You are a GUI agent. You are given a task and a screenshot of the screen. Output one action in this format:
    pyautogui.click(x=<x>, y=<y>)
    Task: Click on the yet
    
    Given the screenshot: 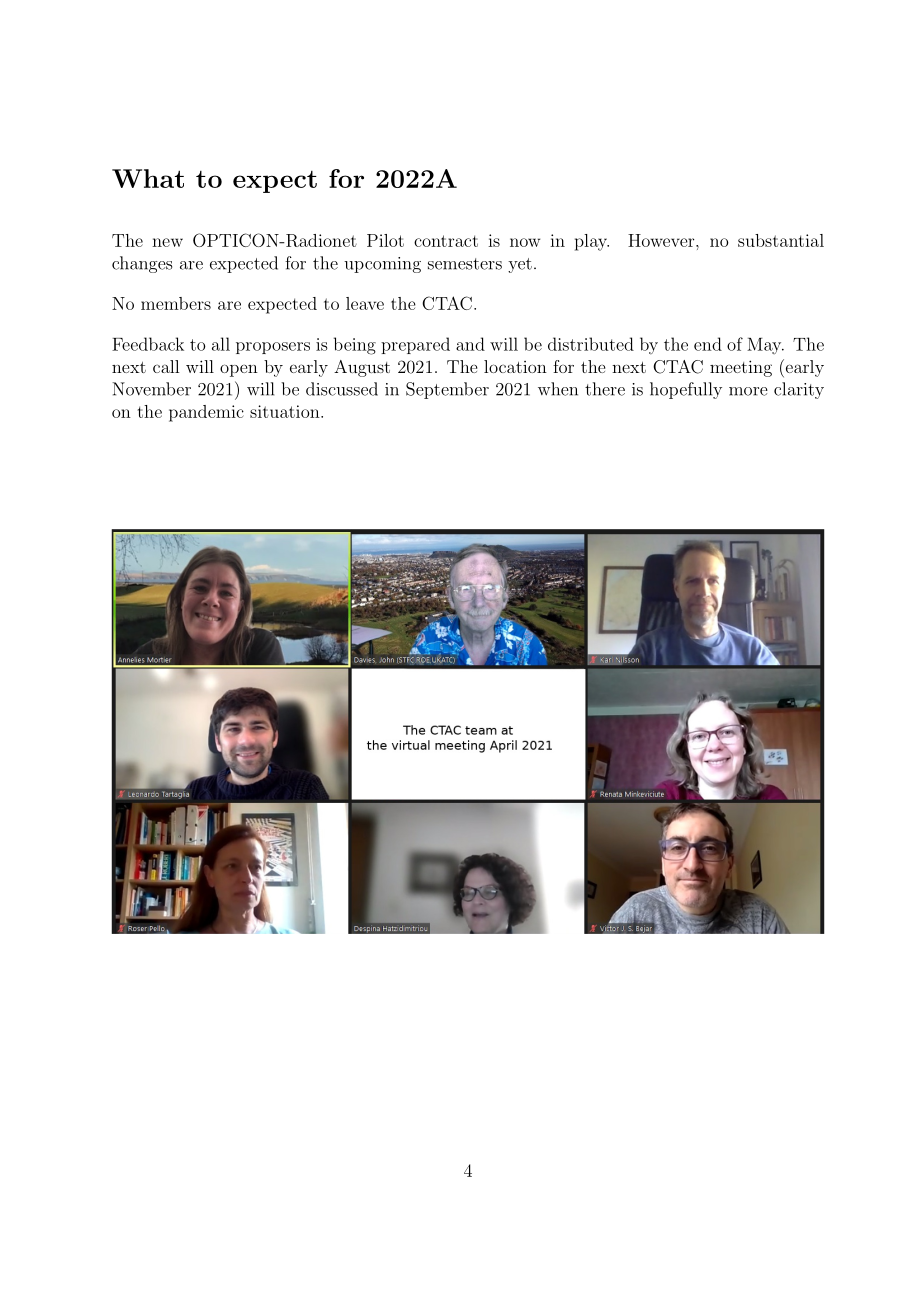 What is the action you would take?
    pyautogui.click(x=520, y=265)
